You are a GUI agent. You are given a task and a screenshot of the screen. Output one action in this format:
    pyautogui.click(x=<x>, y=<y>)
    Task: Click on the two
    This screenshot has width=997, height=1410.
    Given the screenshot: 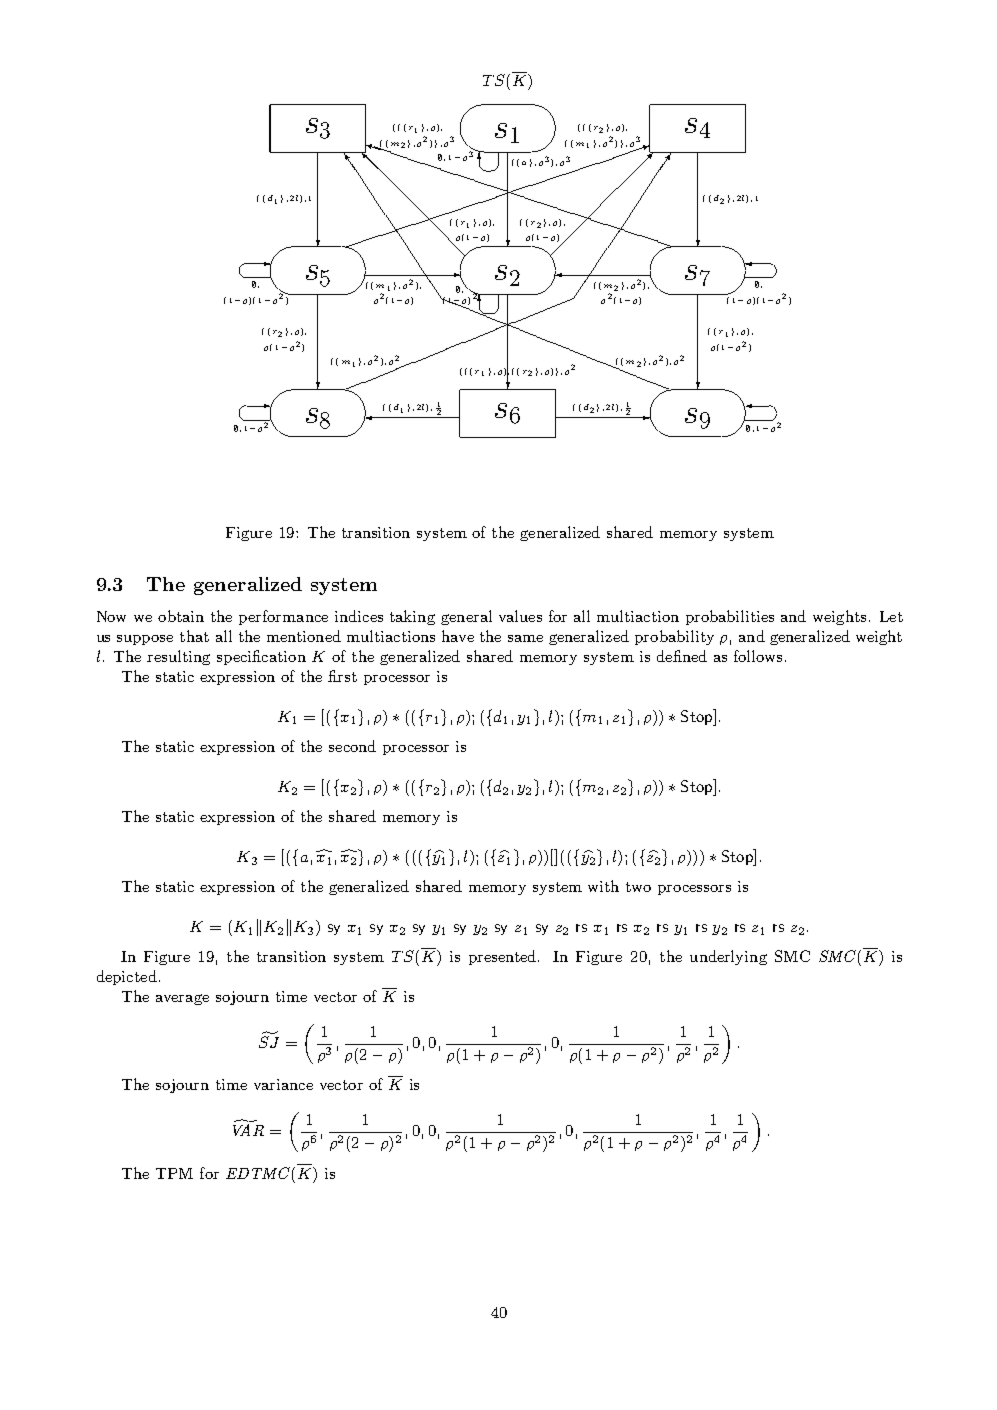 What is the action you would take?
    pyautogui.click(x=638, y=887)
